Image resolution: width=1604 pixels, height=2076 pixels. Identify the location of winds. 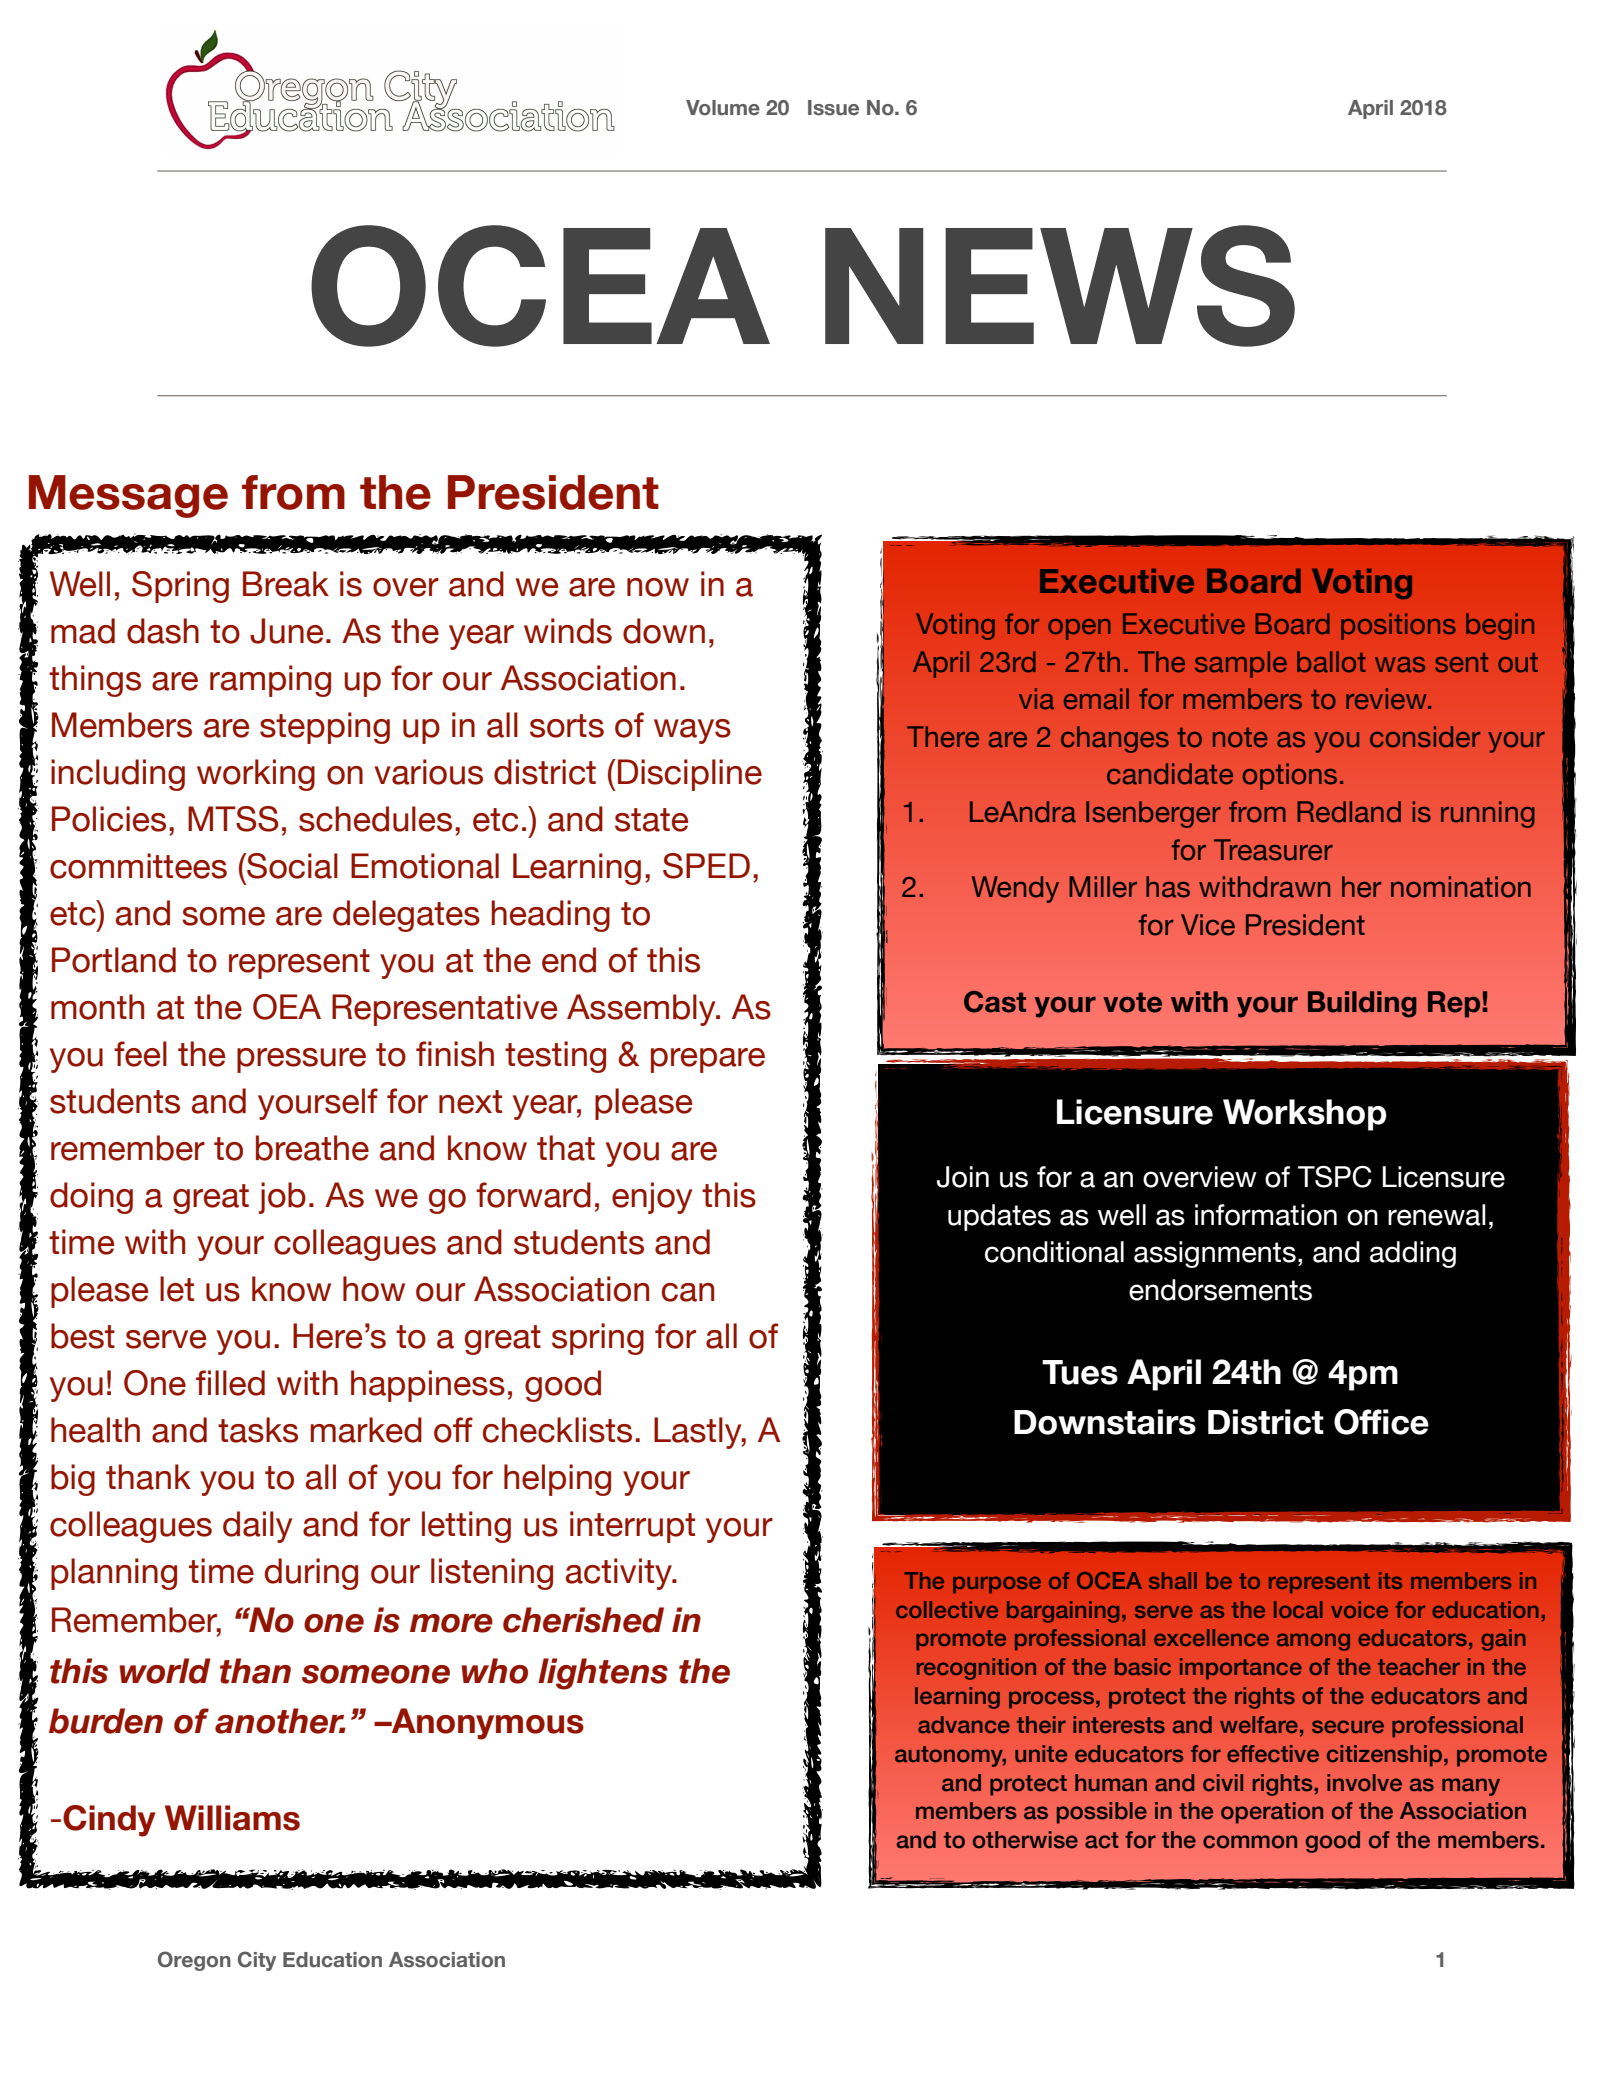
(568, 631).
